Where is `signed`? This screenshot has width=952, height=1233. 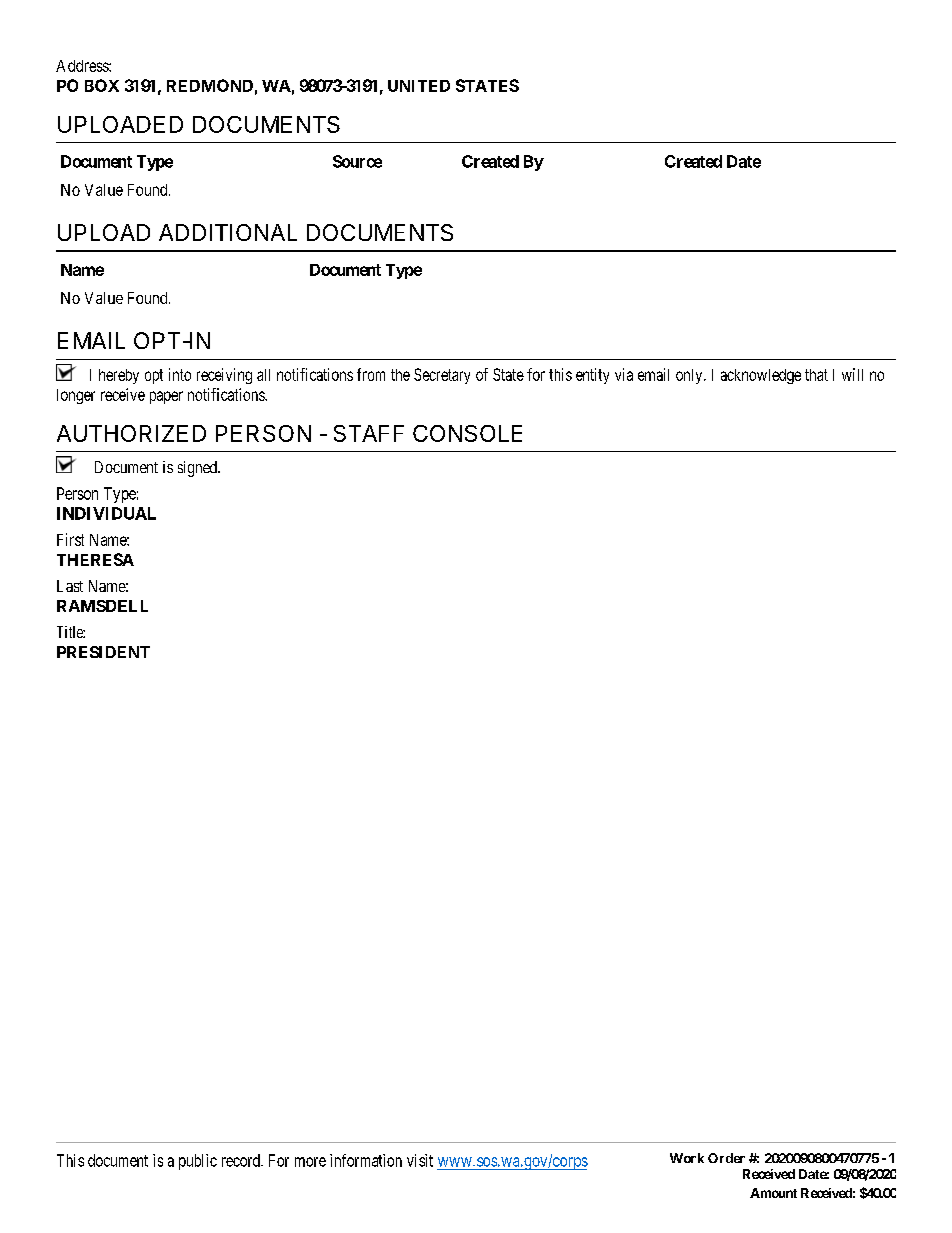 signed is located at coordinates (198, 469).
